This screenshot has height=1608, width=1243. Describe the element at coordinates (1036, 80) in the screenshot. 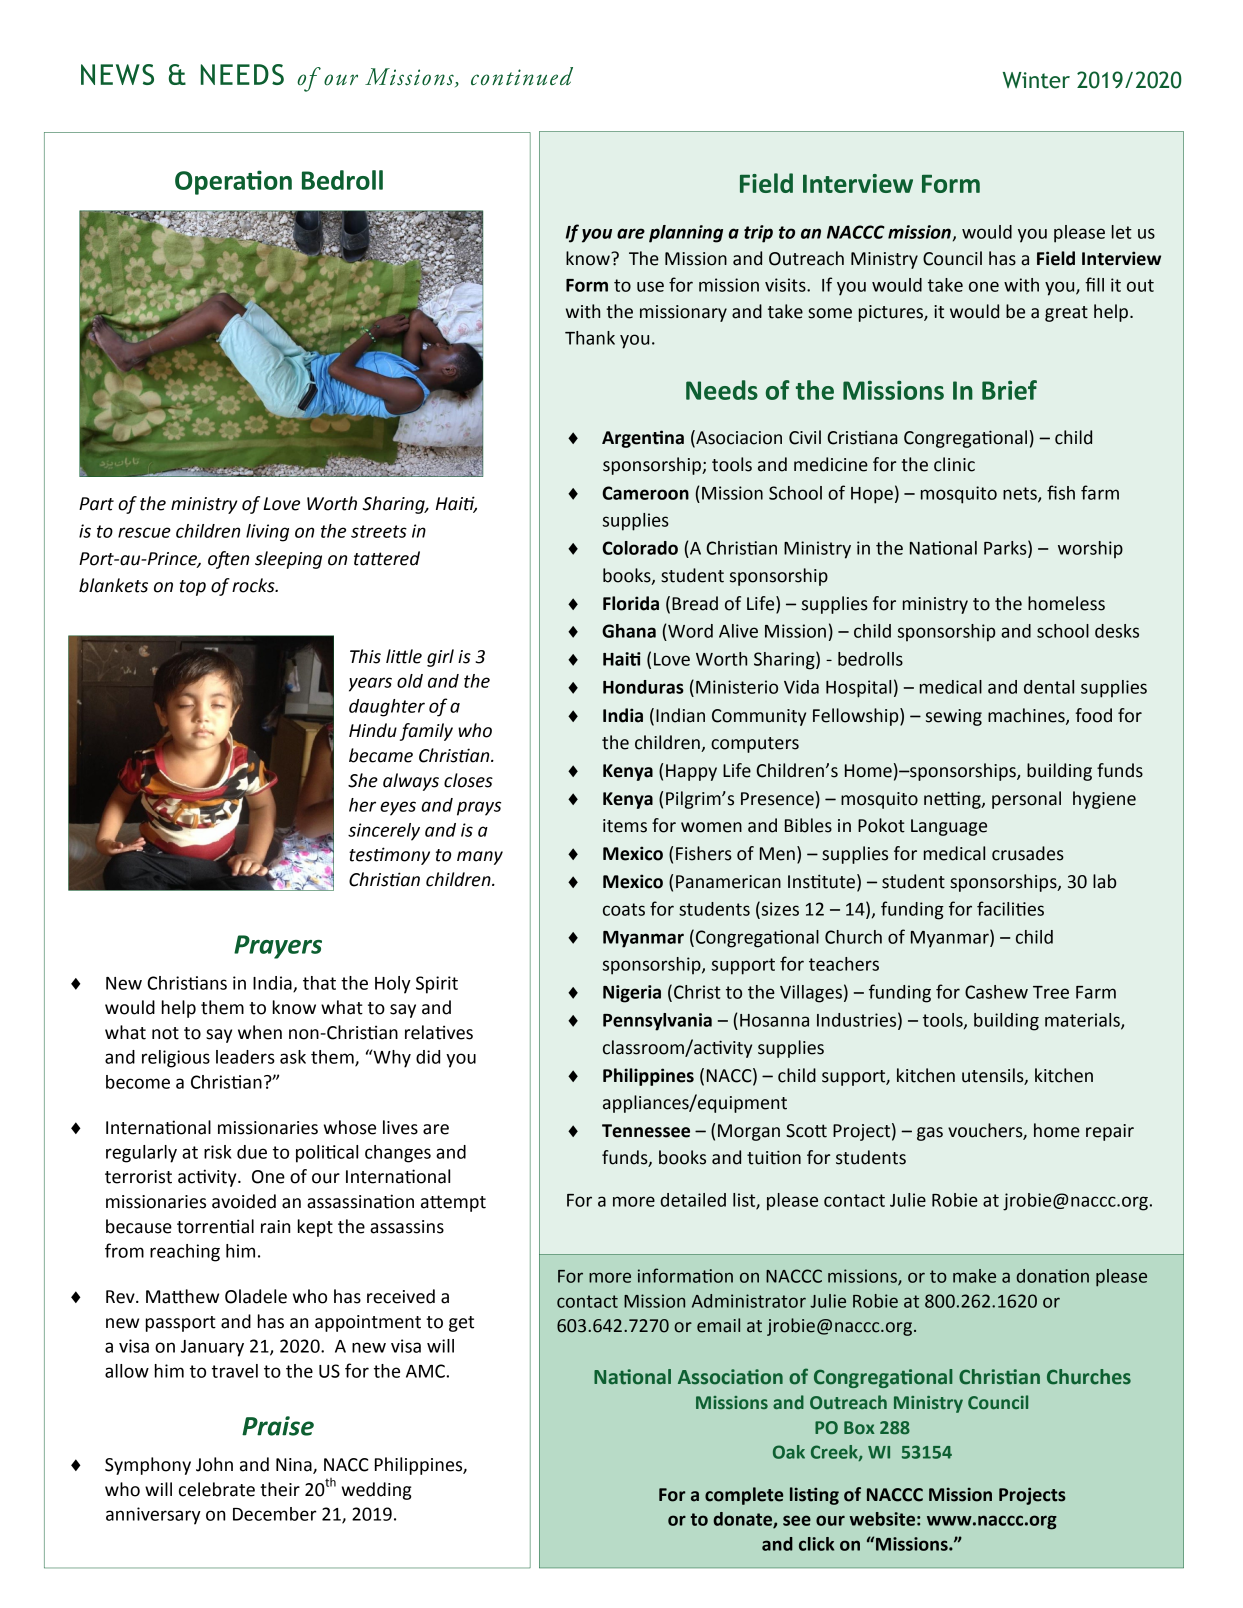

I see `Winter` at that location.
